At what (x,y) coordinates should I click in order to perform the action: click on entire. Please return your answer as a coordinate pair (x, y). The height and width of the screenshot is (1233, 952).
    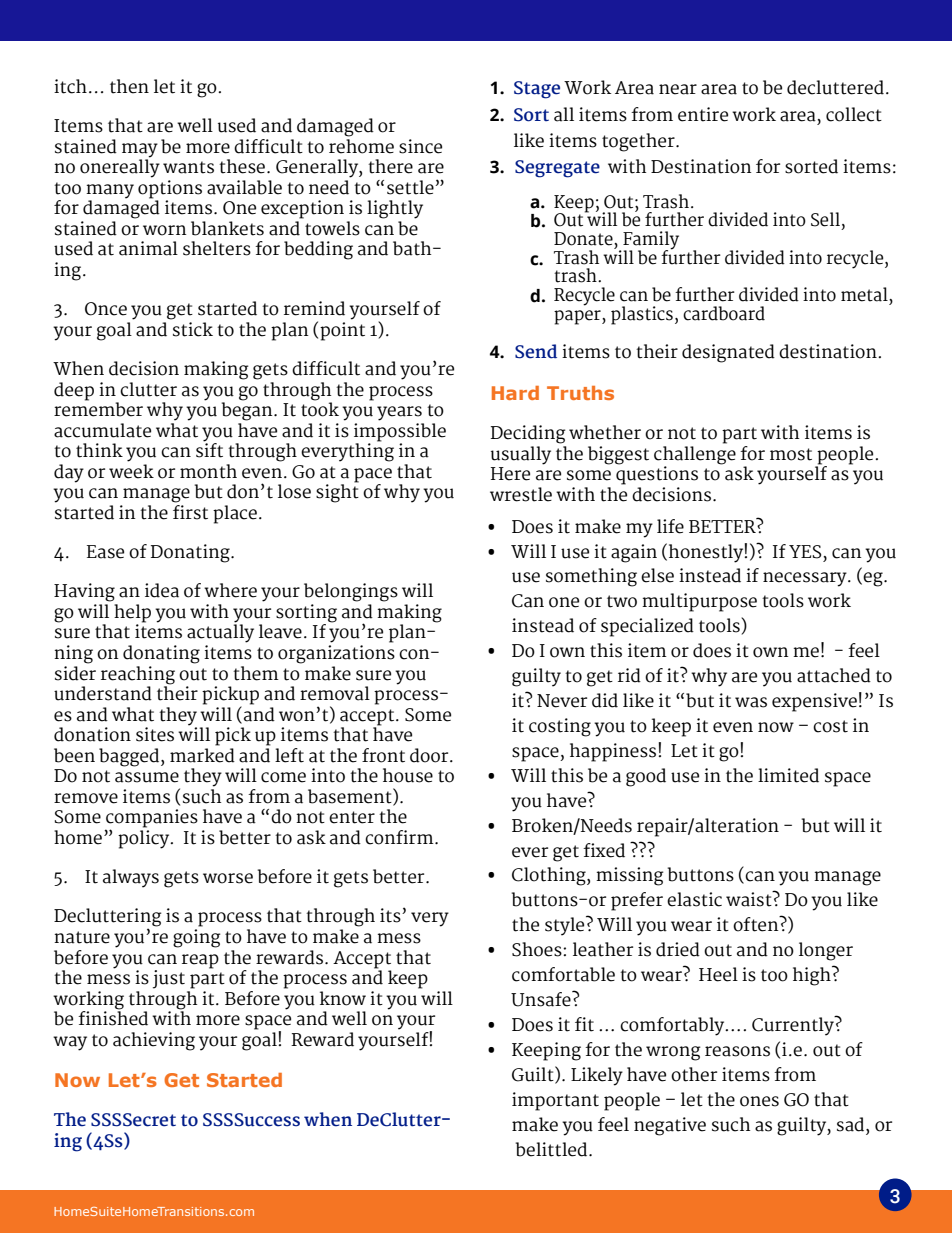
    Looking at the image, I should click on (703, 114).
